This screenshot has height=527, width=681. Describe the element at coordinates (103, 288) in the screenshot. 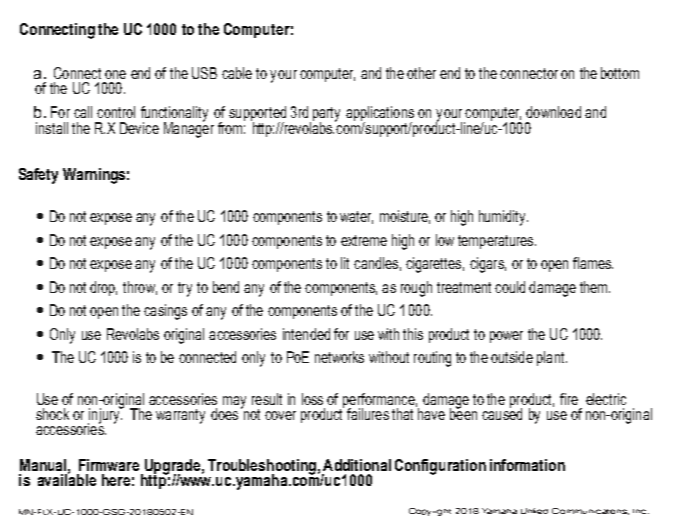

I see `drop` at that location.
